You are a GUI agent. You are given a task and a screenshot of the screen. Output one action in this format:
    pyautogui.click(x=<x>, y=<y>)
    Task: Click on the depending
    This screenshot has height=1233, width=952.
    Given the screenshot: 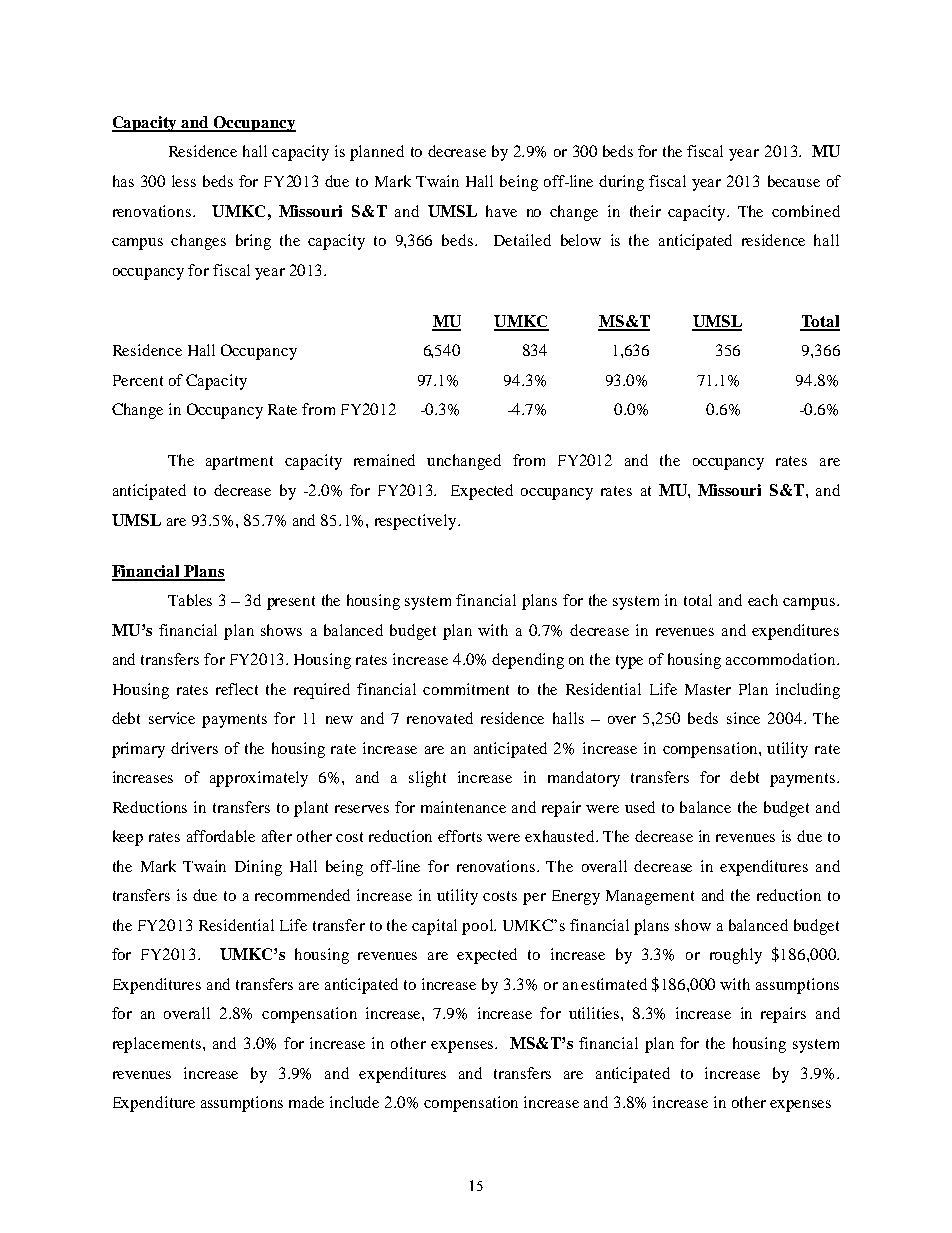 What is the action you would take?
    pyautogui.click(x=528, y=661)
